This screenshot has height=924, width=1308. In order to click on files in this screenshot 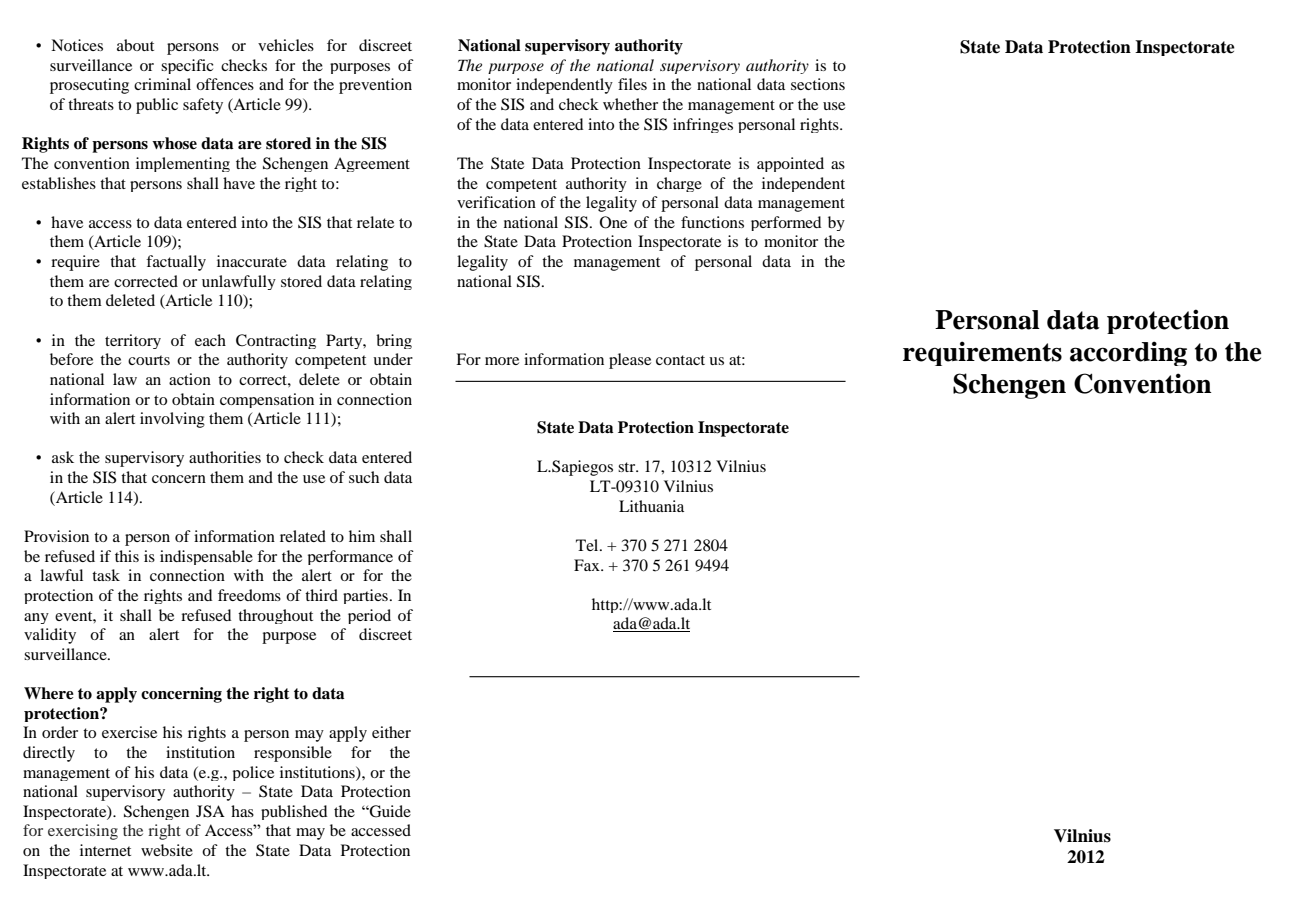, I will do `click(632, 84)`.
